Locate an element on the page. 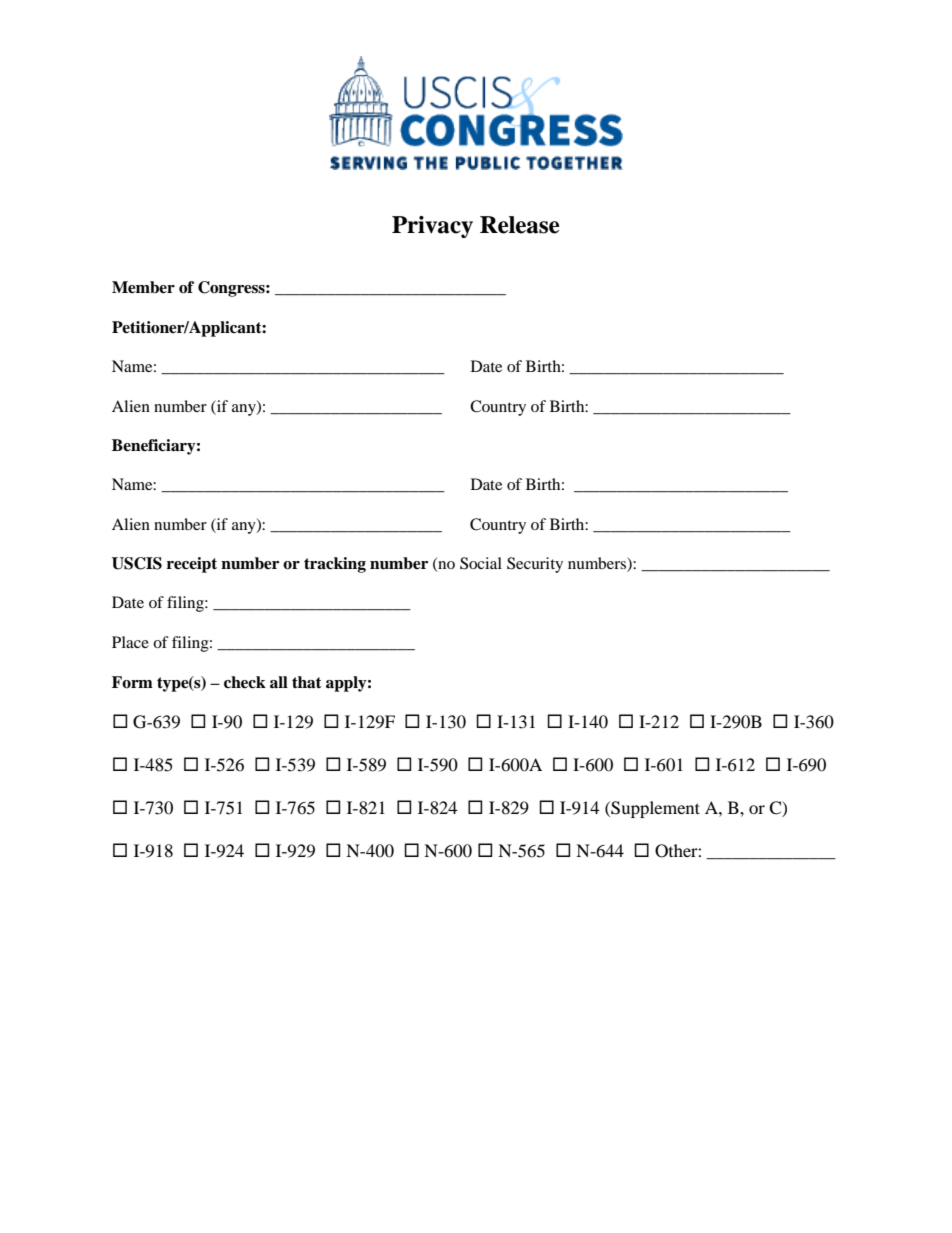 This document has width=952, height=1233. Supplement is located at coordinates (654, 809).
